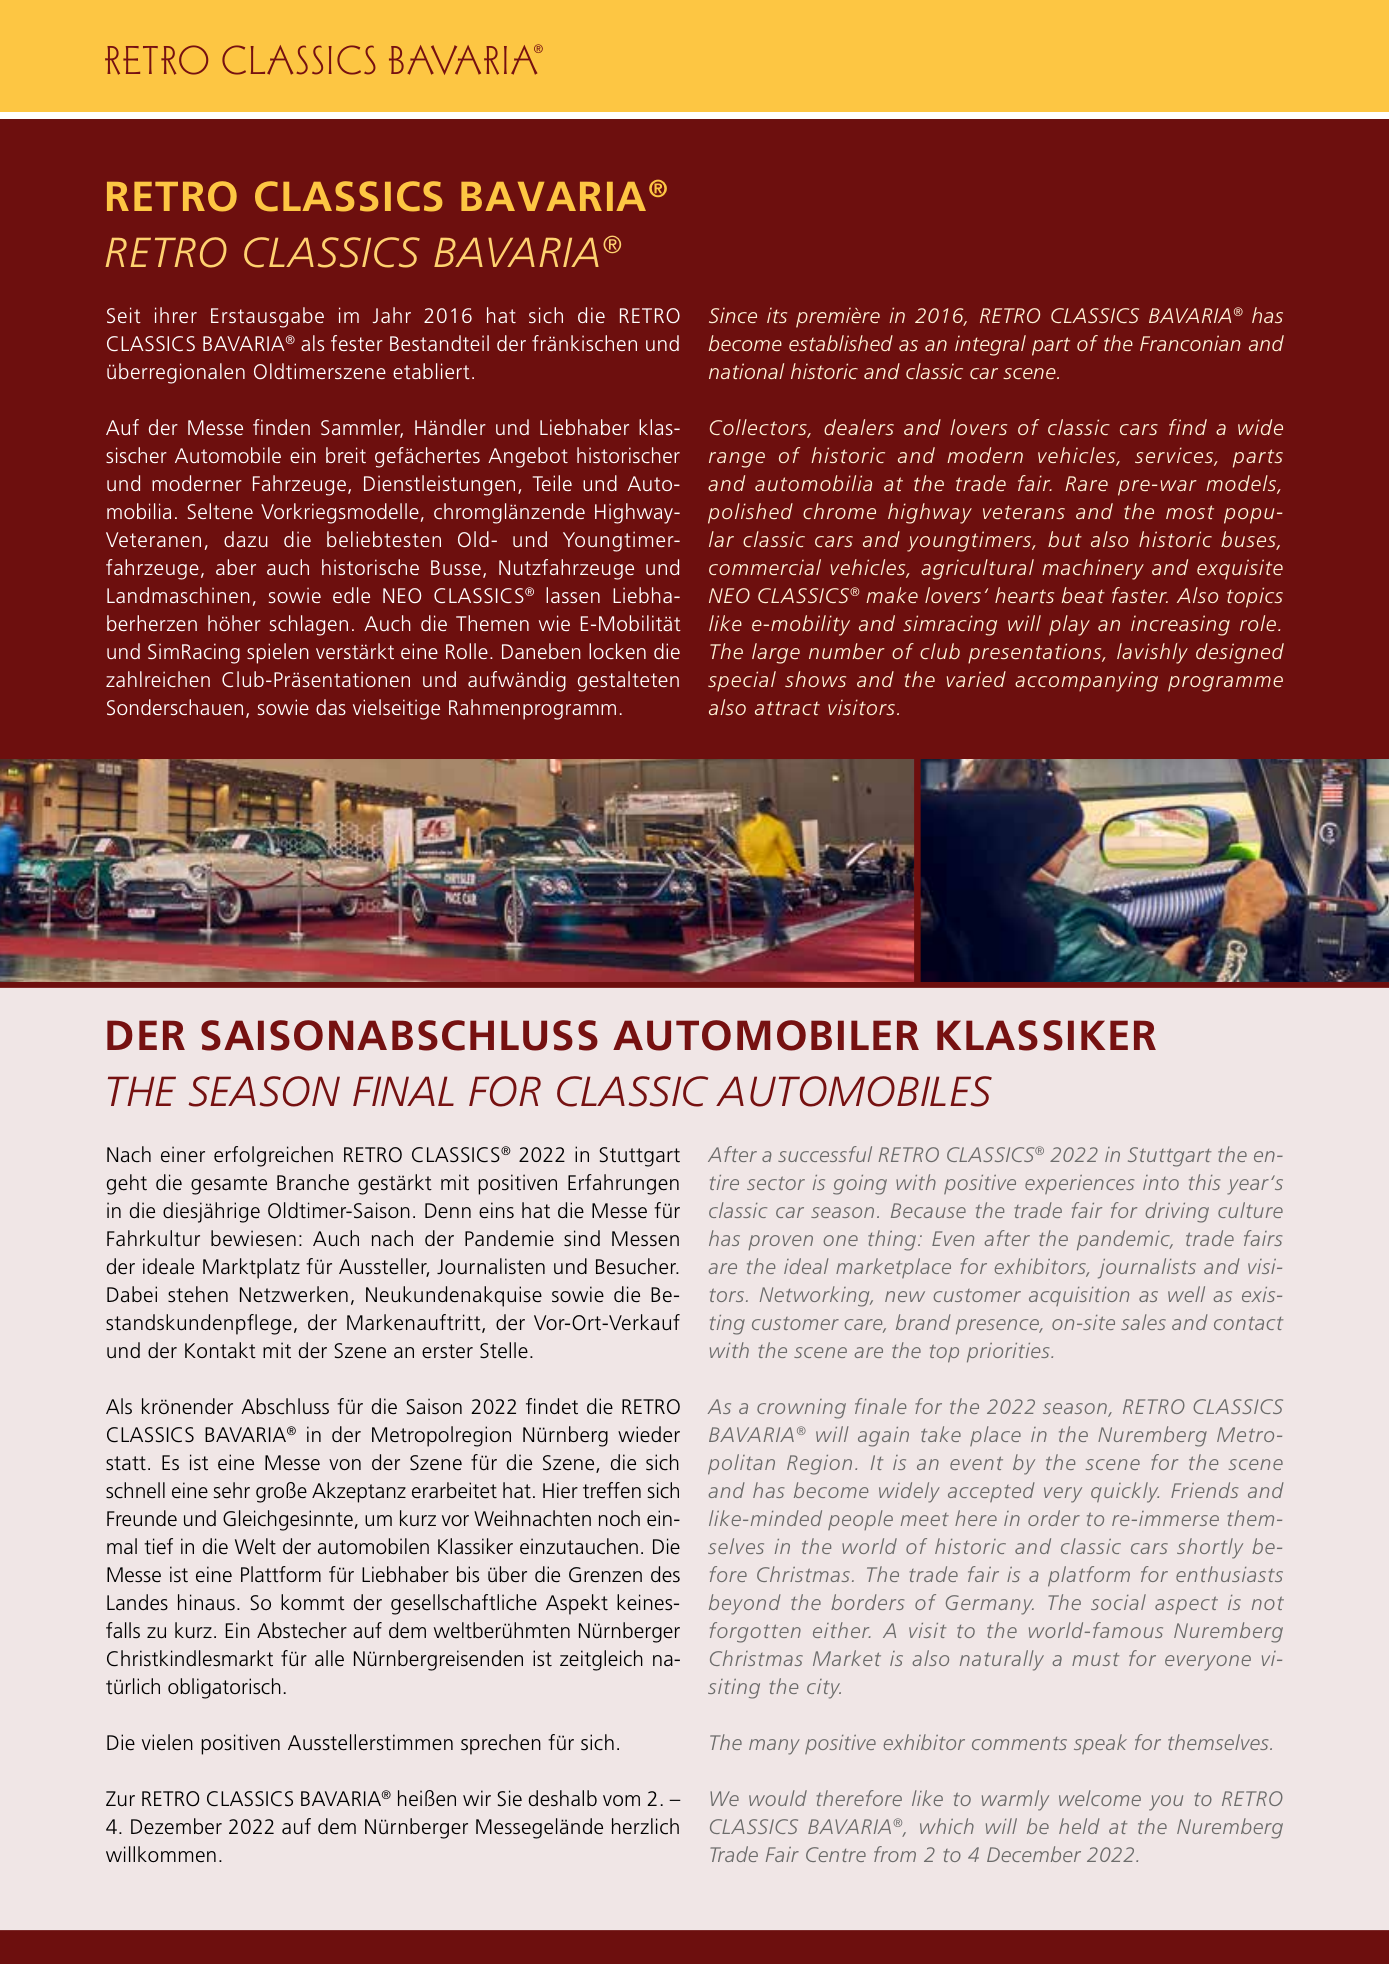  What do you see at coordinates (331, 707) in the screenshot?
I see `das` at bounding box center [331, 707].
